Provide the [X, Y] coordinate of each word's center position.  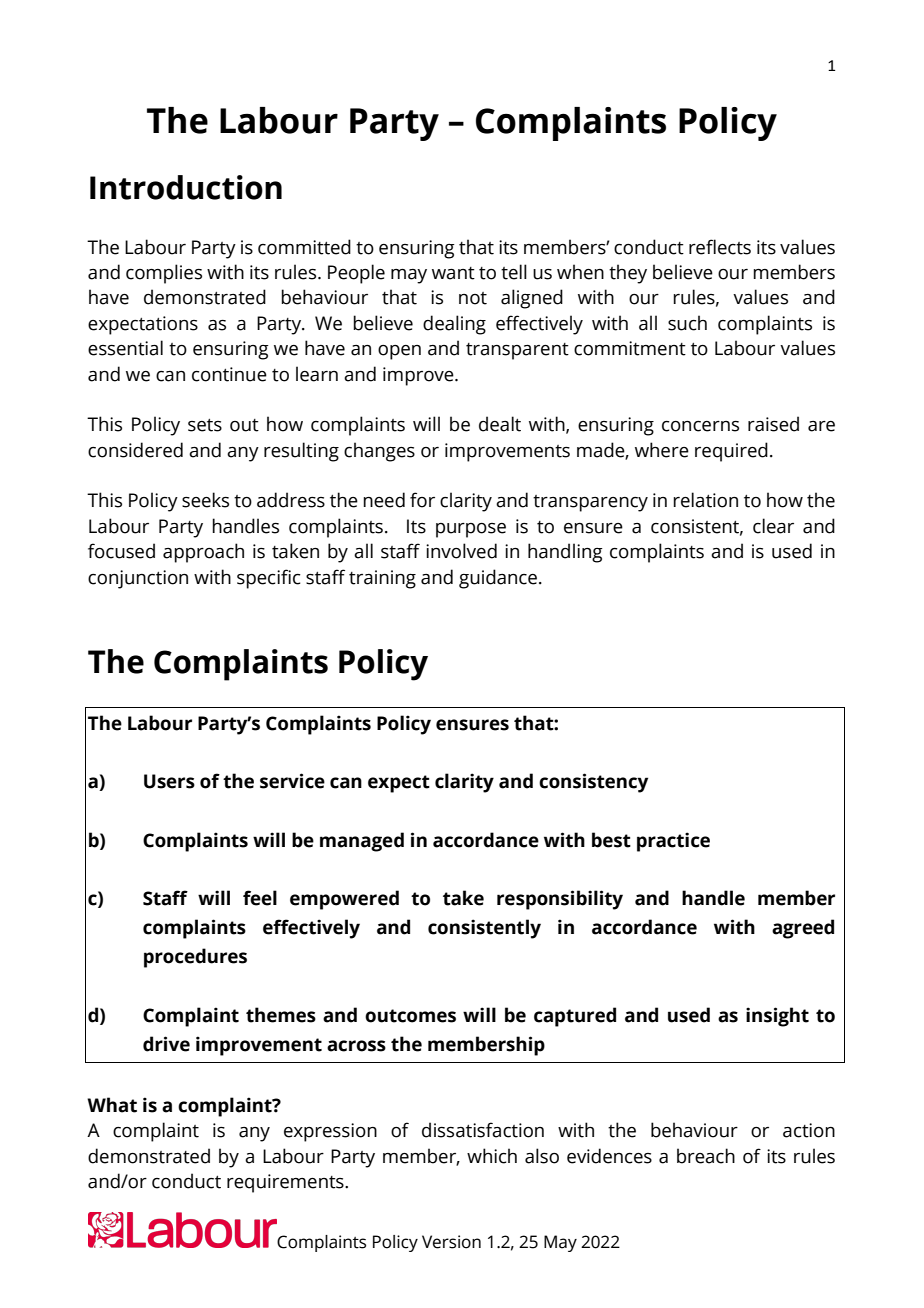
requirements [286, 1183]
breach [706, 1156]
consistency [593, 783]
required [731, 452]
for [422, 500]
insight [777, 1017]
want [453, 273]
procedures [195, 958]
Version [451, 1242]
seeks [205, 500]
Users [169, 781]
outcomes [410, 1016]
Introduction [186, 187]
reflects [720, 247]
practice [673, 842]
